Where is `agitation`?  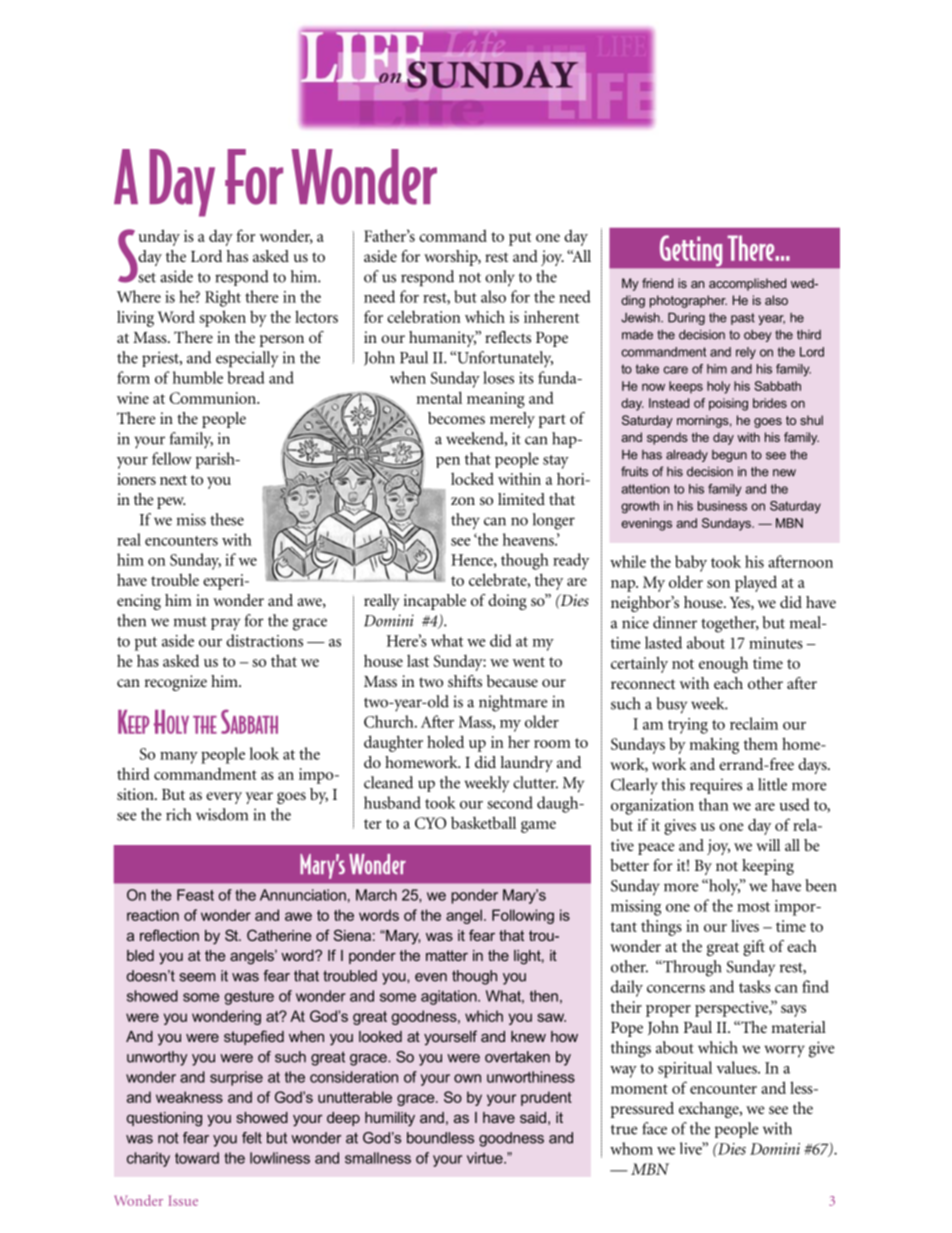 agitation is located at coordinates (450, 997).
